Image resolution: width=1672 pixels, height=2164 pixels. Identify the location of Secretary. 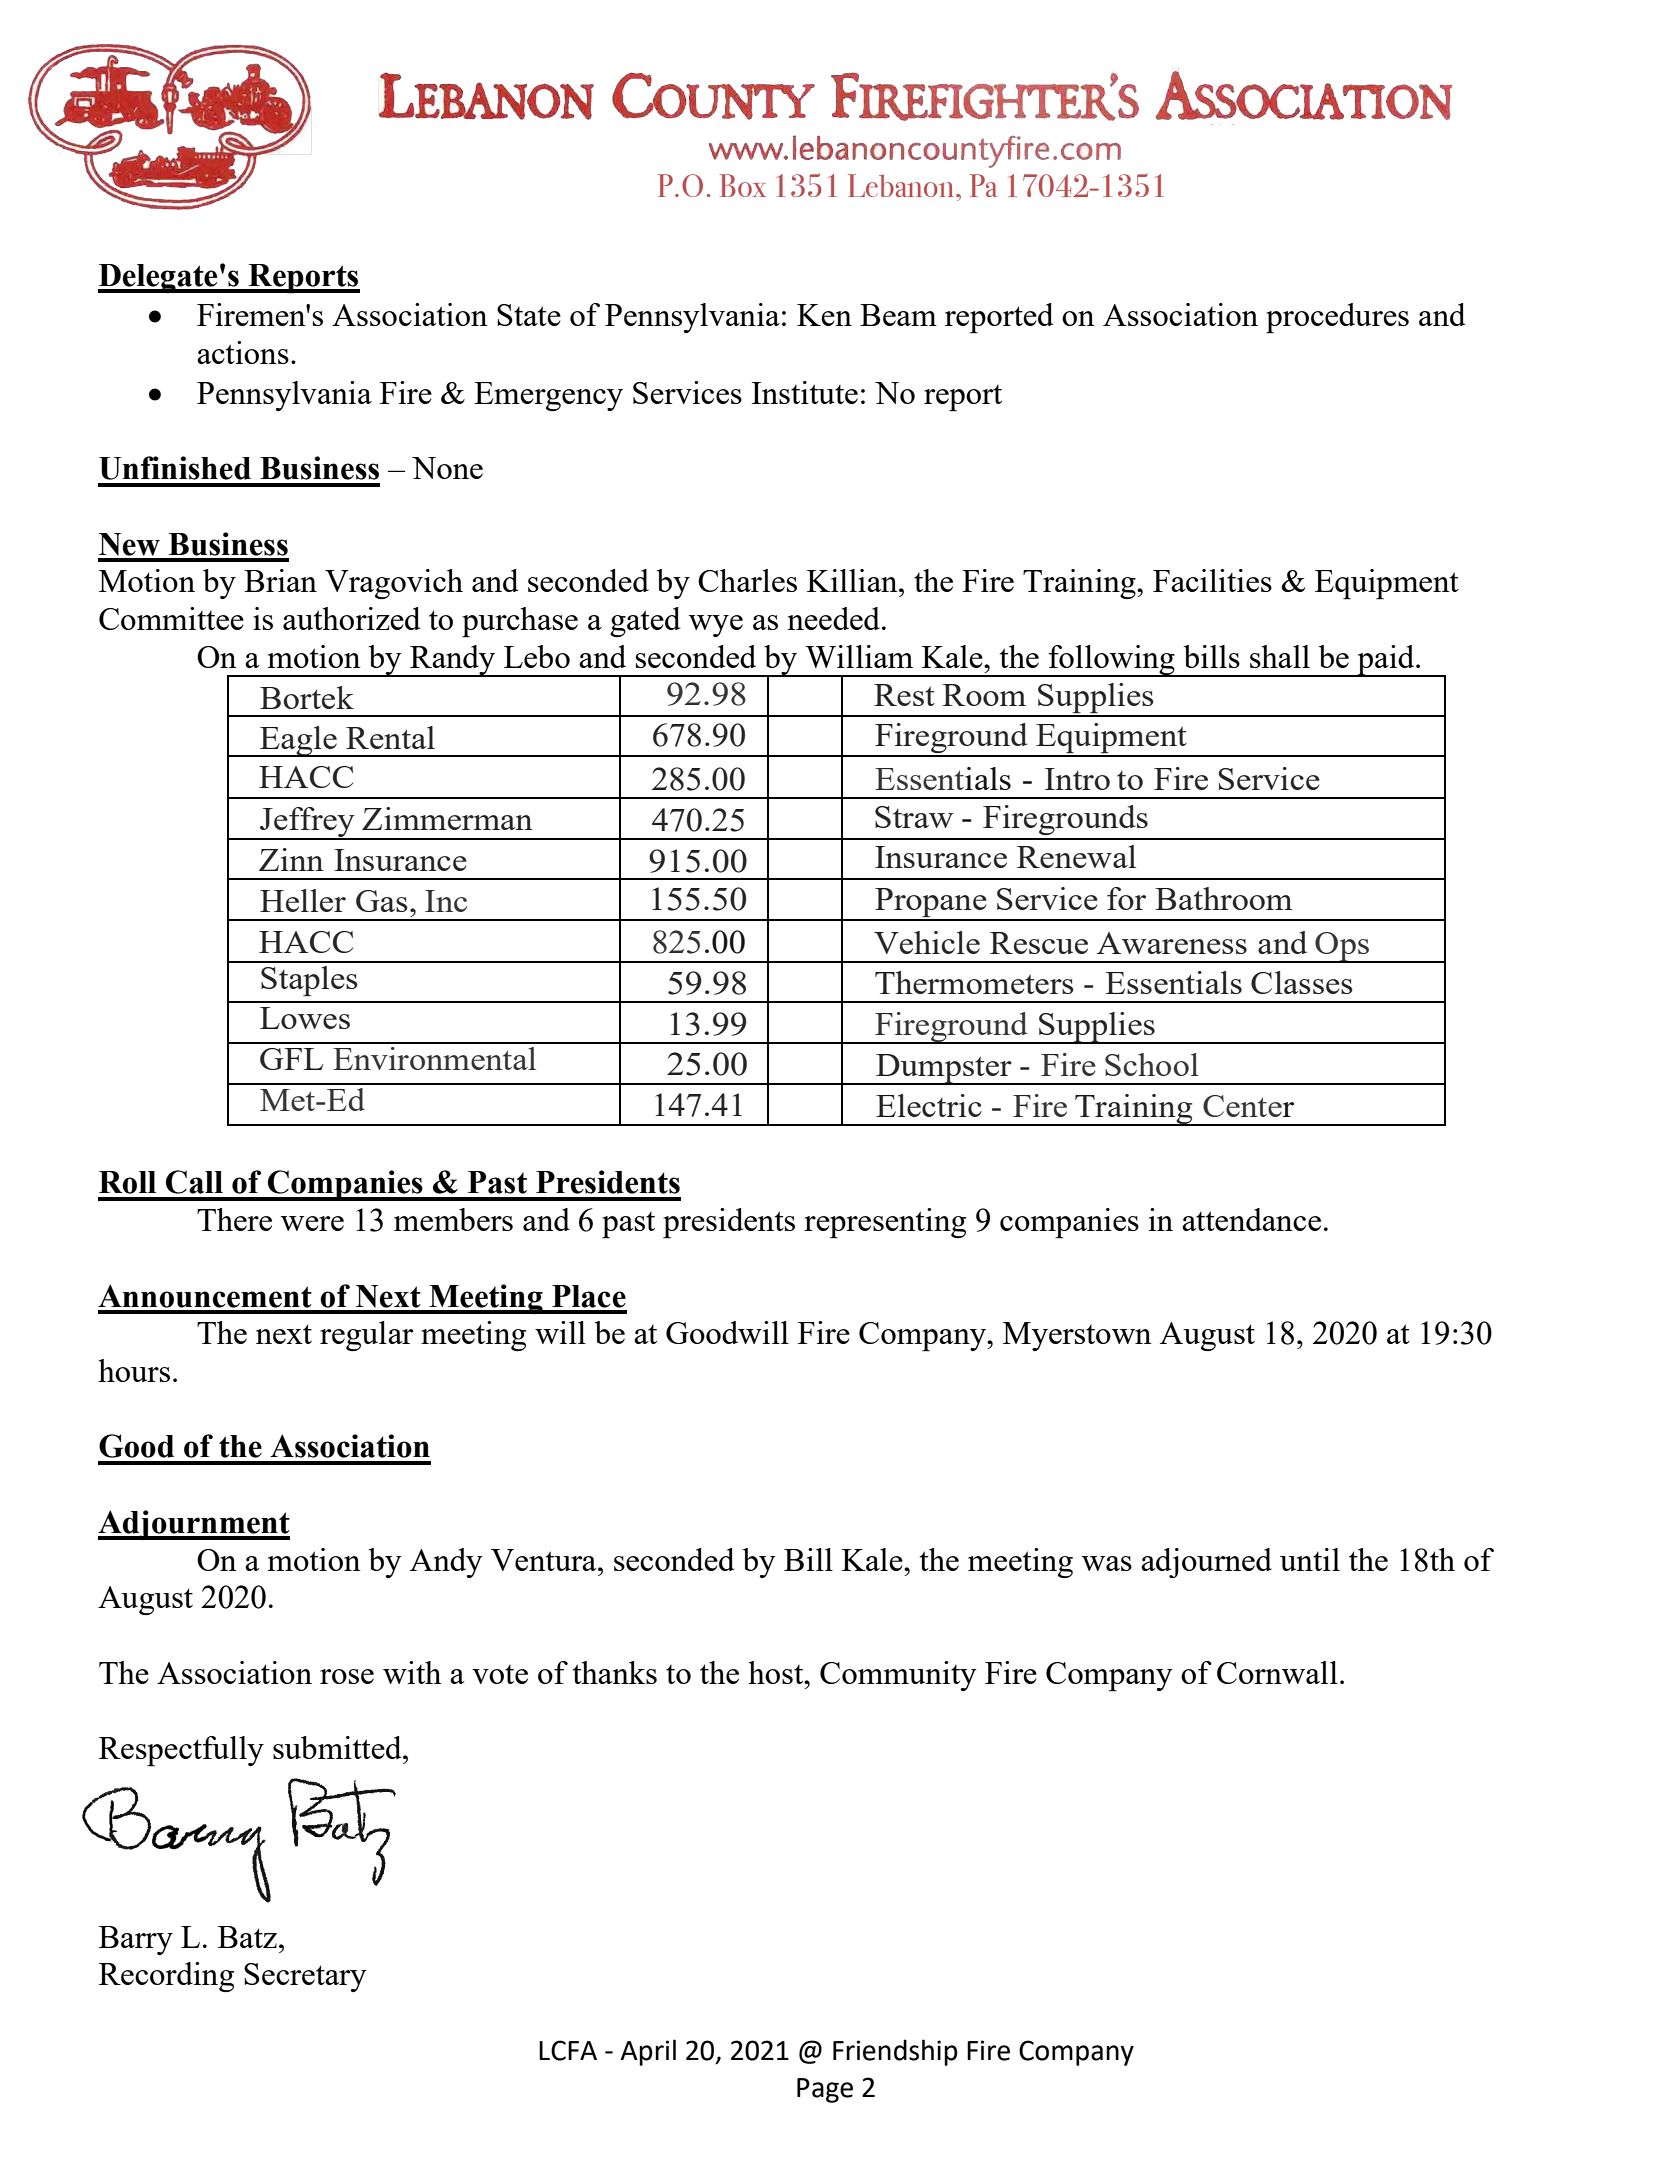
(305, 1977).
